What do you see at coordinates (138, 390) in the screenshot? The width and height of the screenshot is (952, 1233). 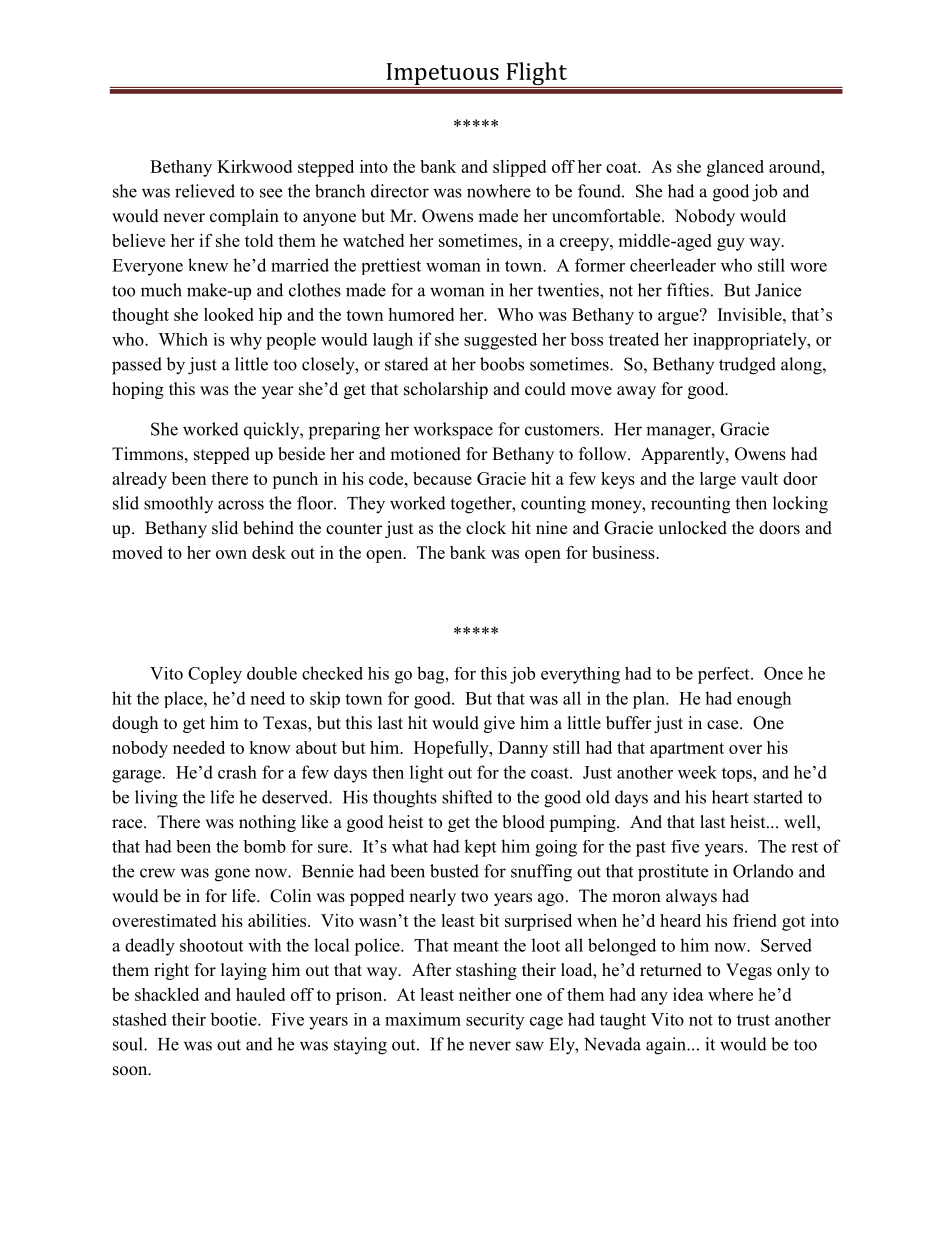 I see `hoping` at bounding box center [138, 390].
